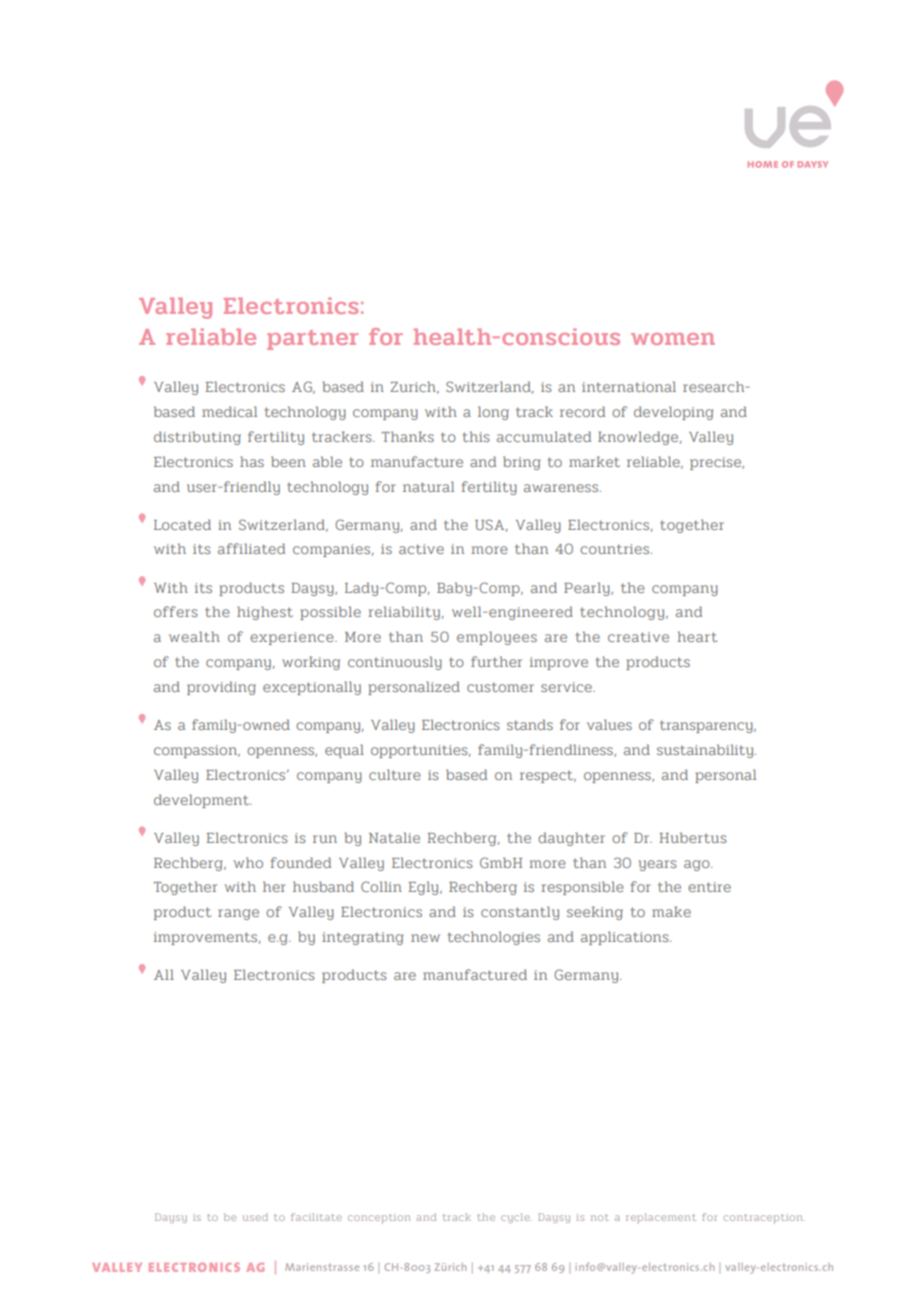 The image size is (924, 1308). Describe the element at coordinates (493, 413) in the image. I see `long` at that location.
